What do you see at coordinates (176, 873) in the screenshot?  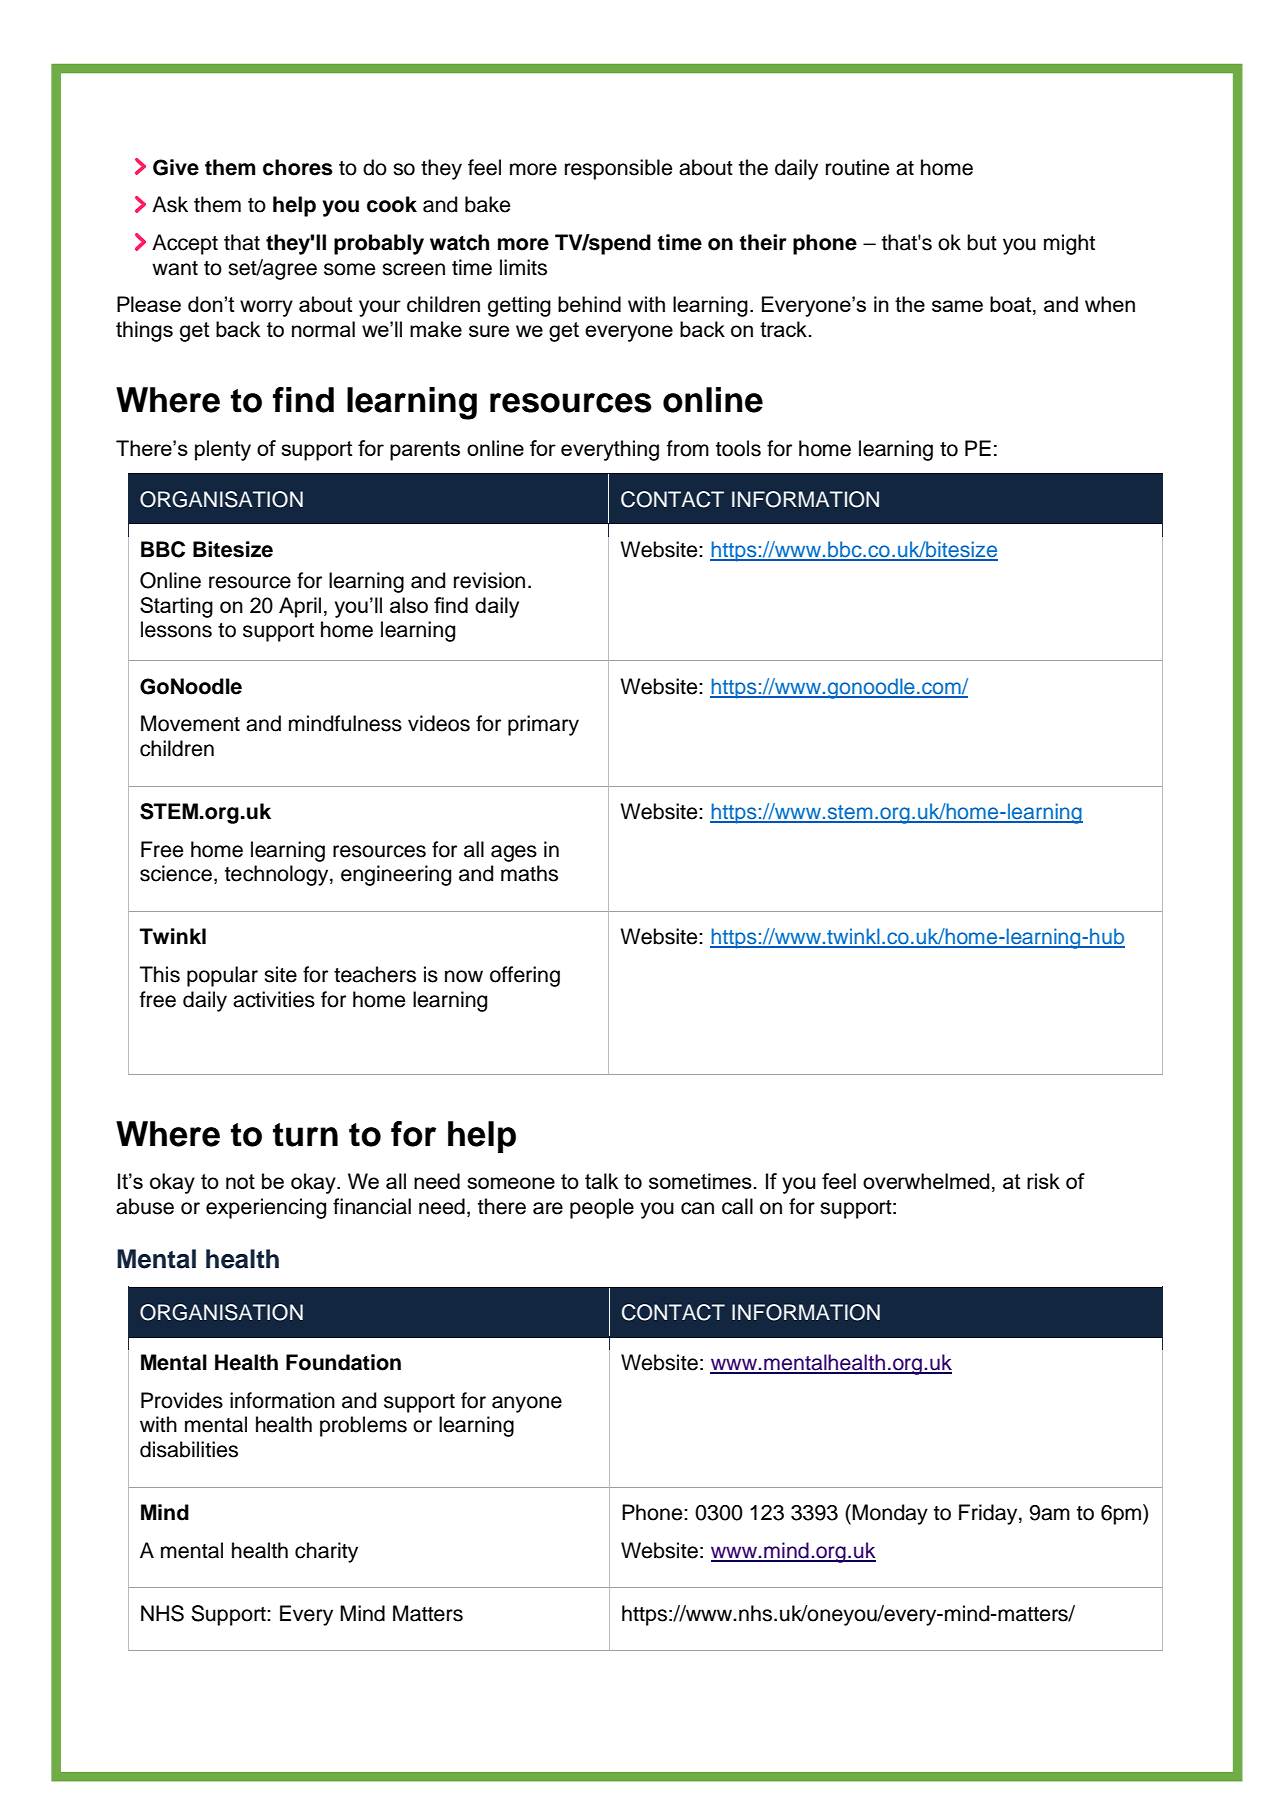 I see `science` at bounding box center [176, 873].
